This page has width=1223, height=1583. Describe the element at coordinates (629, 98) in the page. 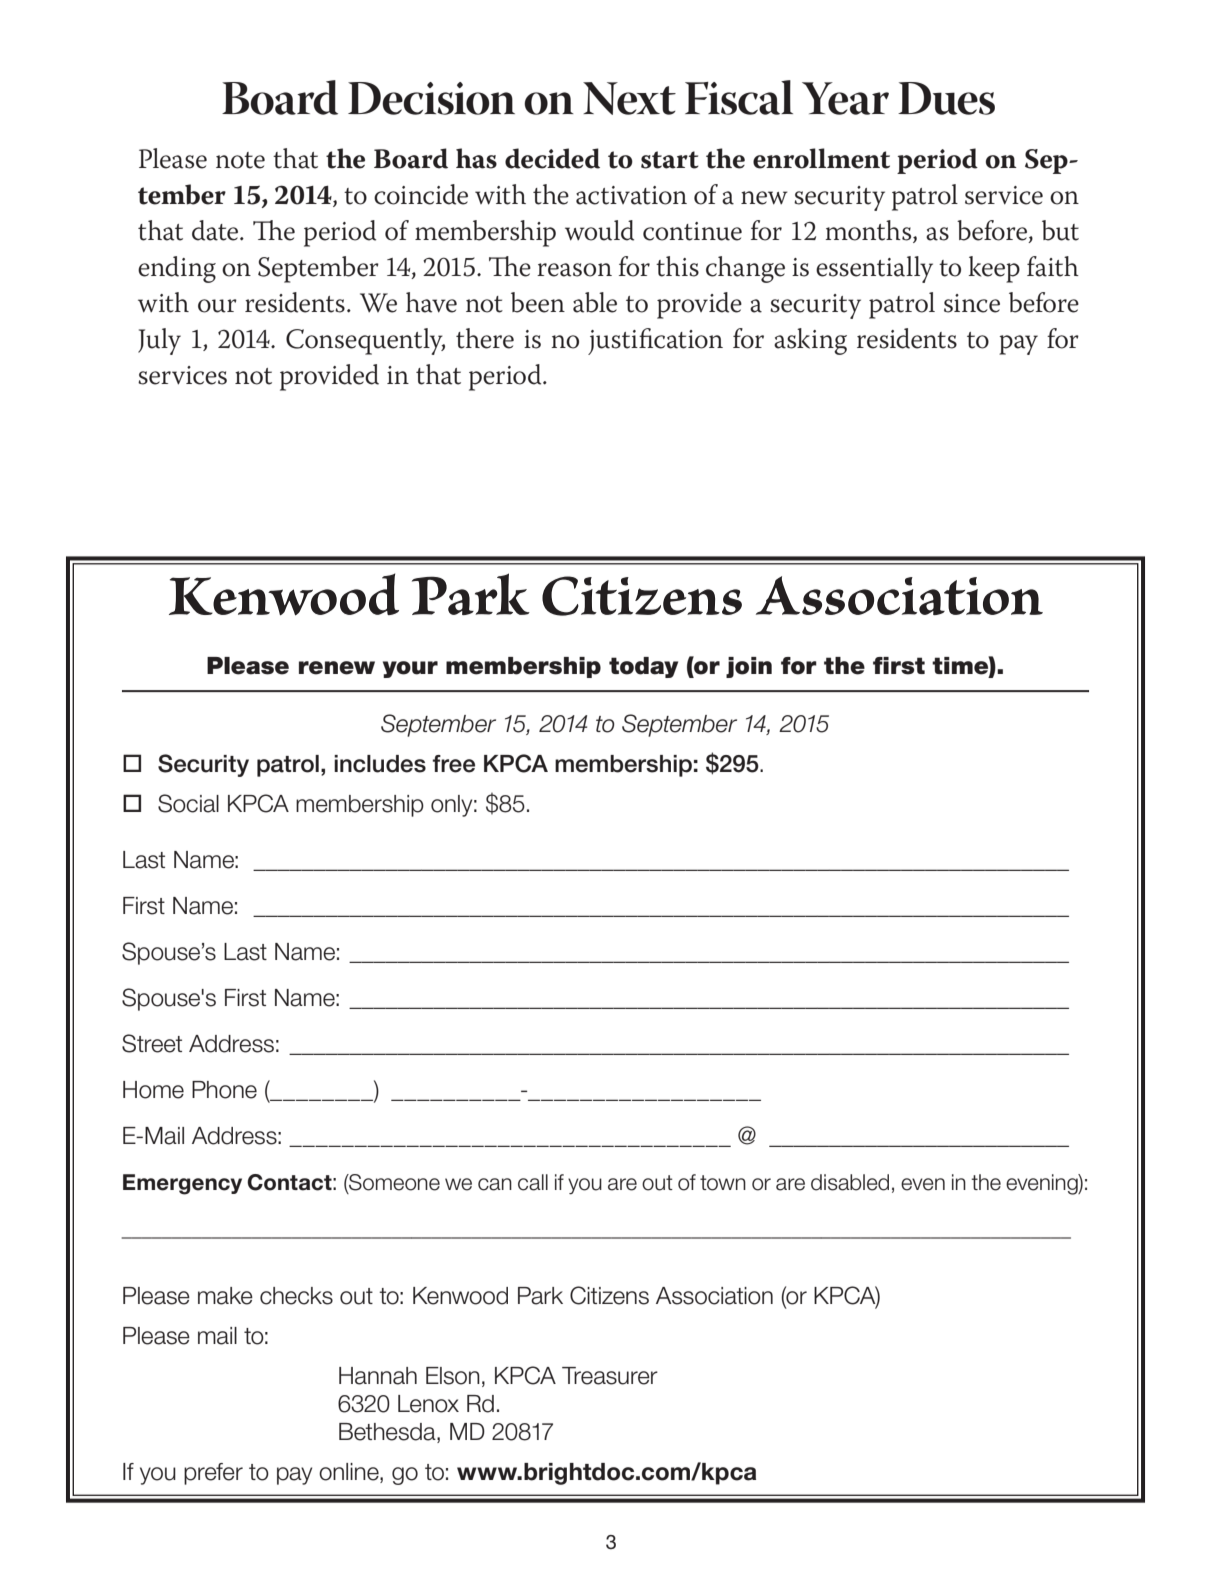

I see `Next` at that location.
